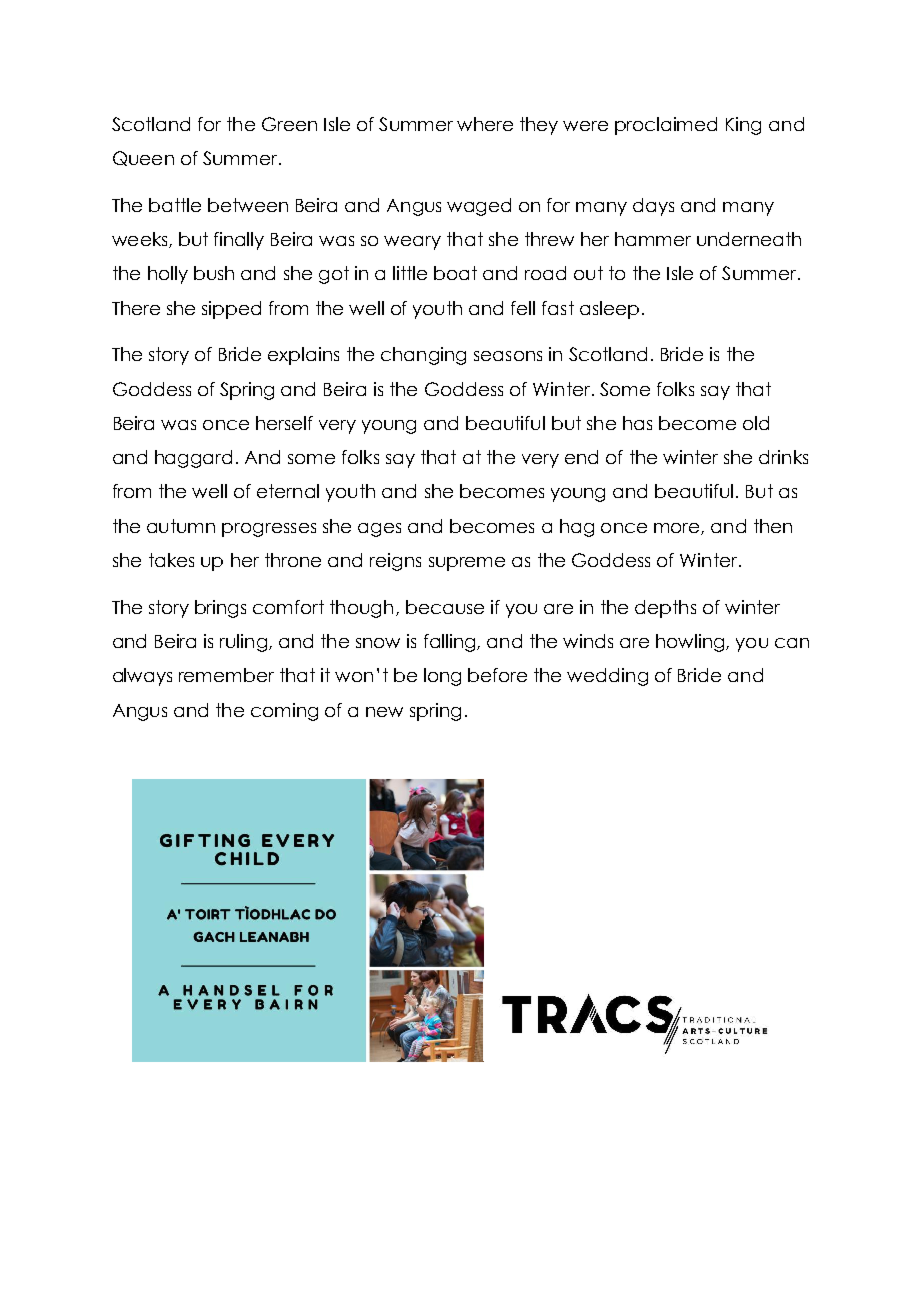 The height and width of the document is (1308, 924). Describe the element at coordinates (143, 158) in the document. I see `Queen` at that location.
